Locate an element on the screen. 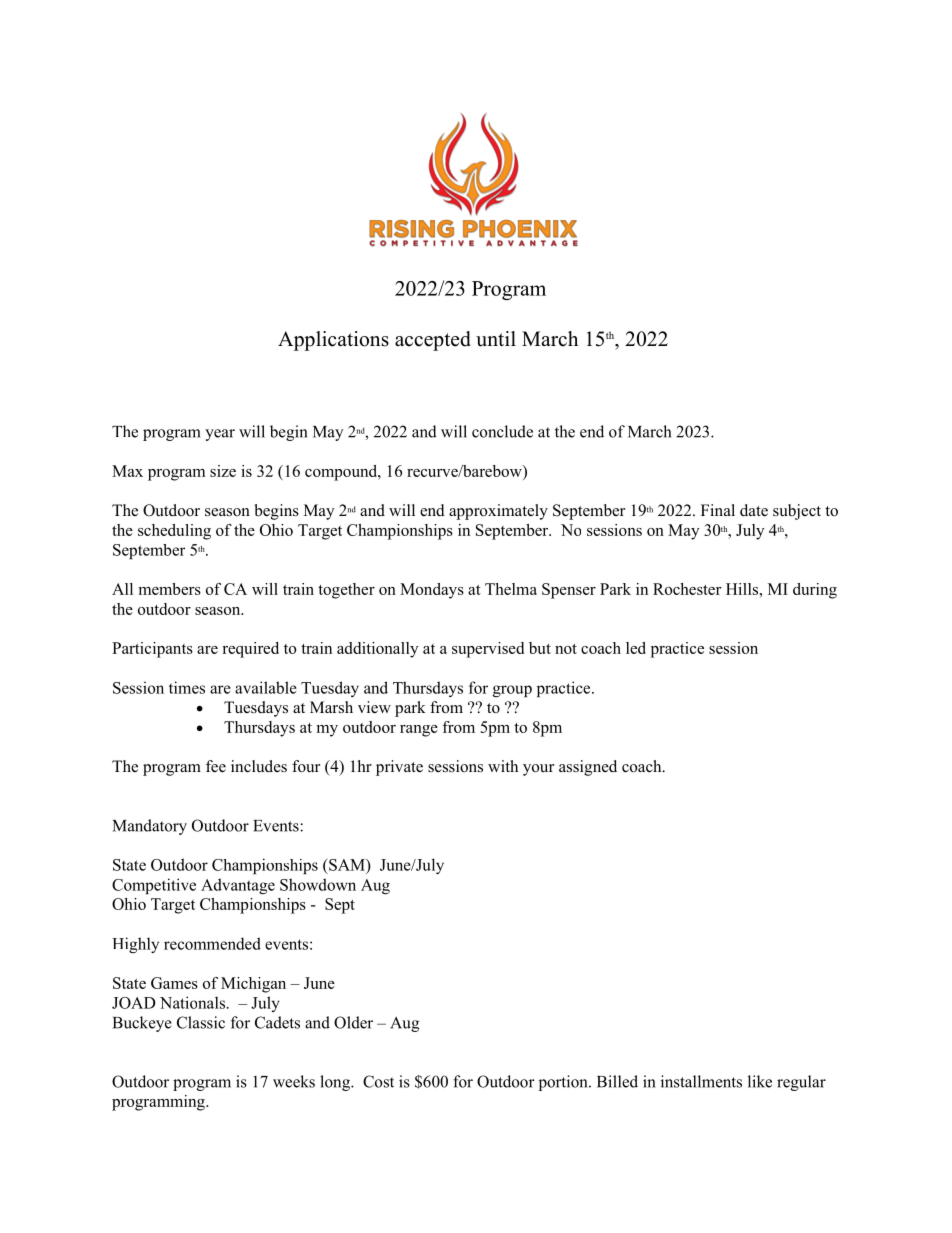 Image resolution: width=952 pixels, height=1233 pixels. times is located at coordinates (187, 687).
